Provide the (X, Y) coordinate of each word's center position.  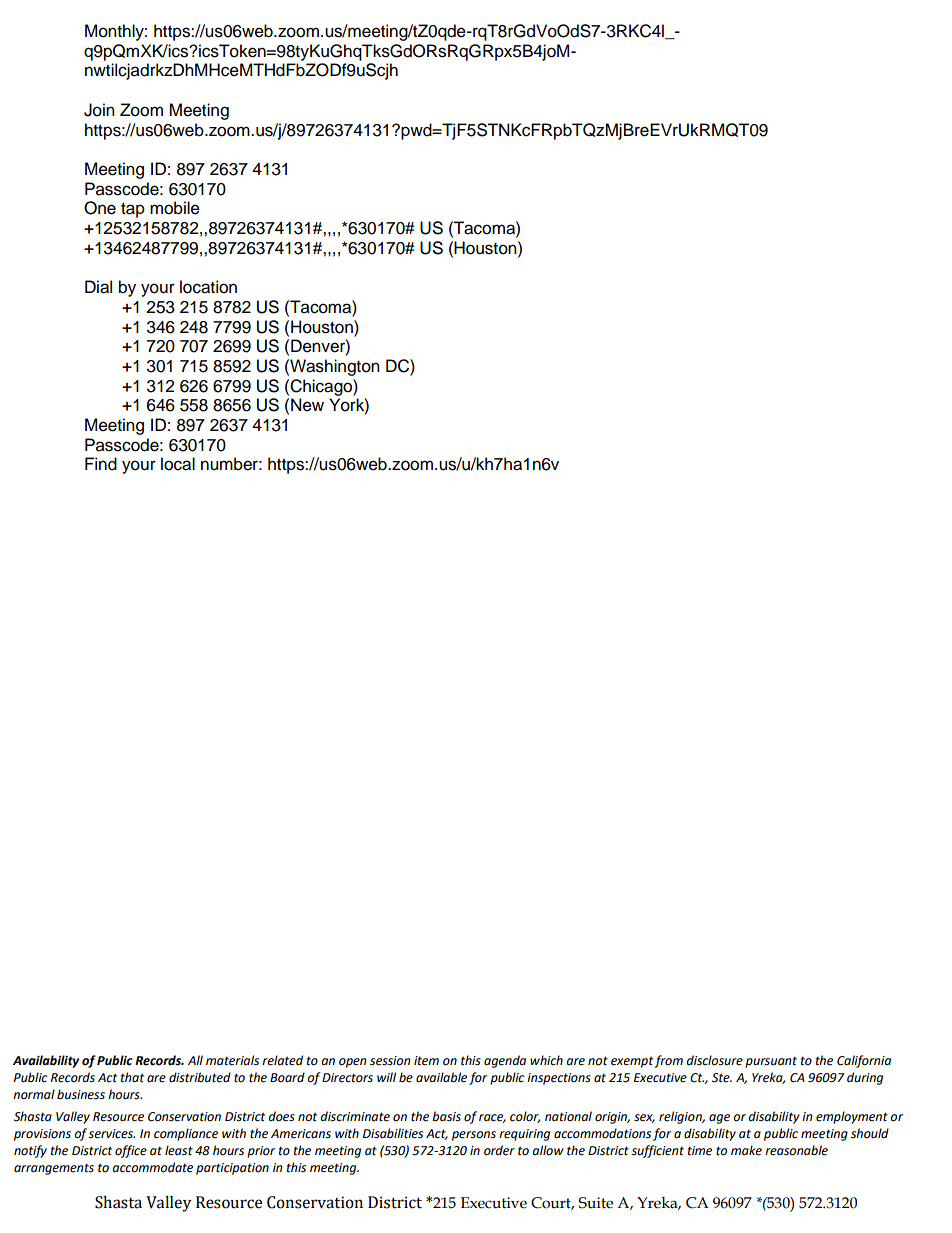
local (178, 464)
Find (101, 464)
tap (133, 210)
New (307, 405)
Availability (46, 1061)
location (208, 287)
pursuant (771, 1062)
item (426, 1061)
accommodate (152, 1167)
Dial (98, 287)
